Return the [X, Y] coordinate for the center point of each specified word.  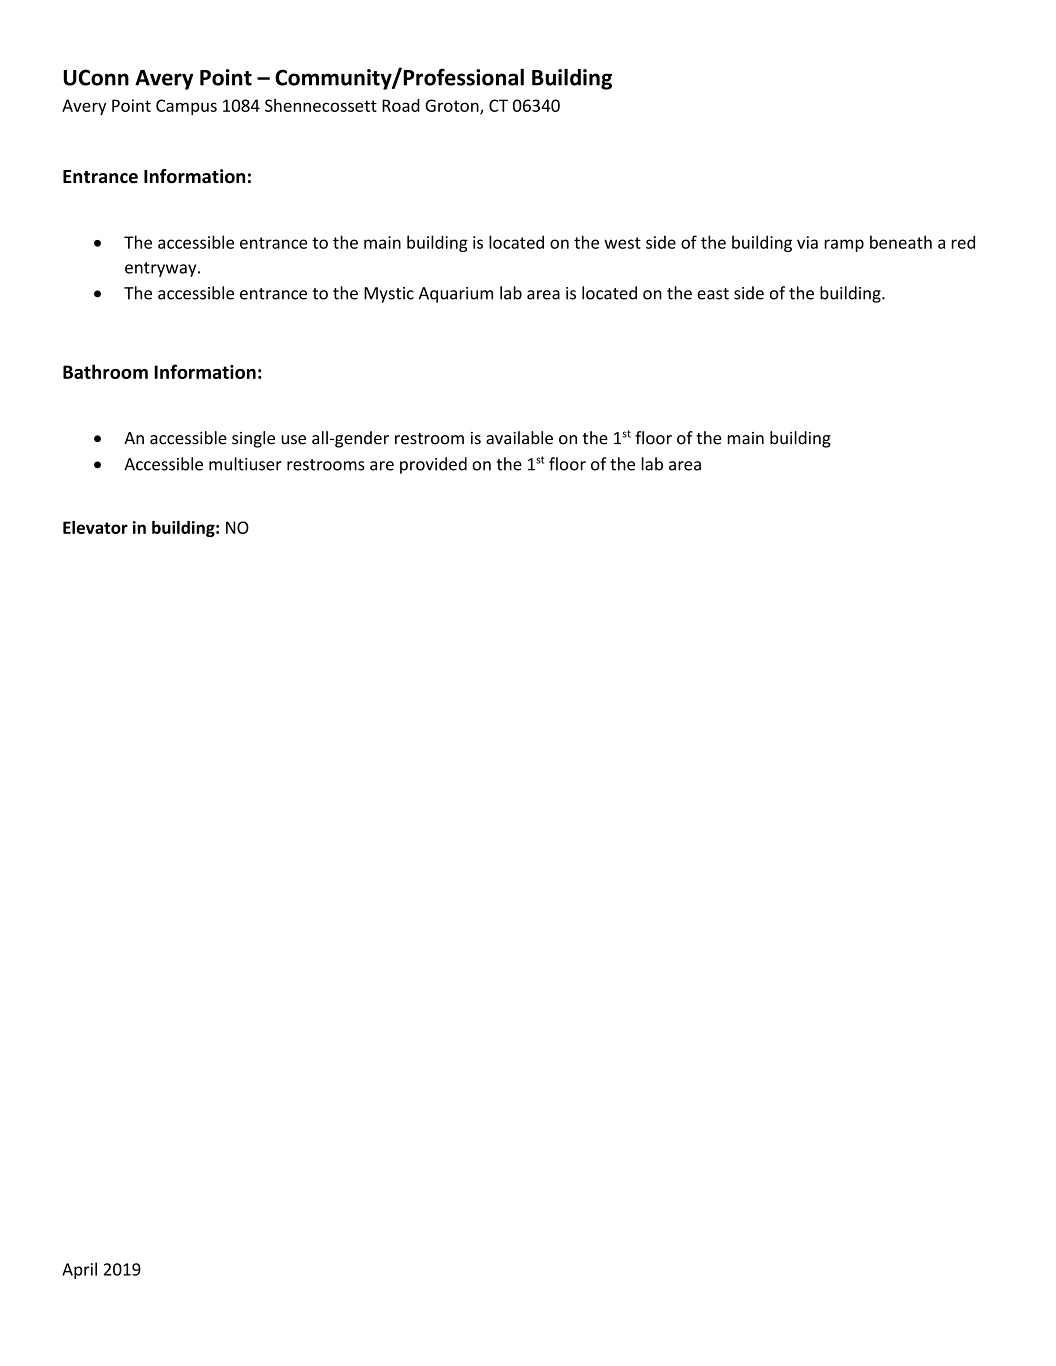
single [253, 439]
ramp [844, 245]
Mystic [389, 295]
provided [433, 465]
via [807, 242]
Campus [186, 107]
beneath [901, 242]
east [713, 294]
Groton [453, 106]
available [519, 438]
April [79, 1270]
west [622, 243]
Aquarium [456, 295]
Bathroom [105, 371]
